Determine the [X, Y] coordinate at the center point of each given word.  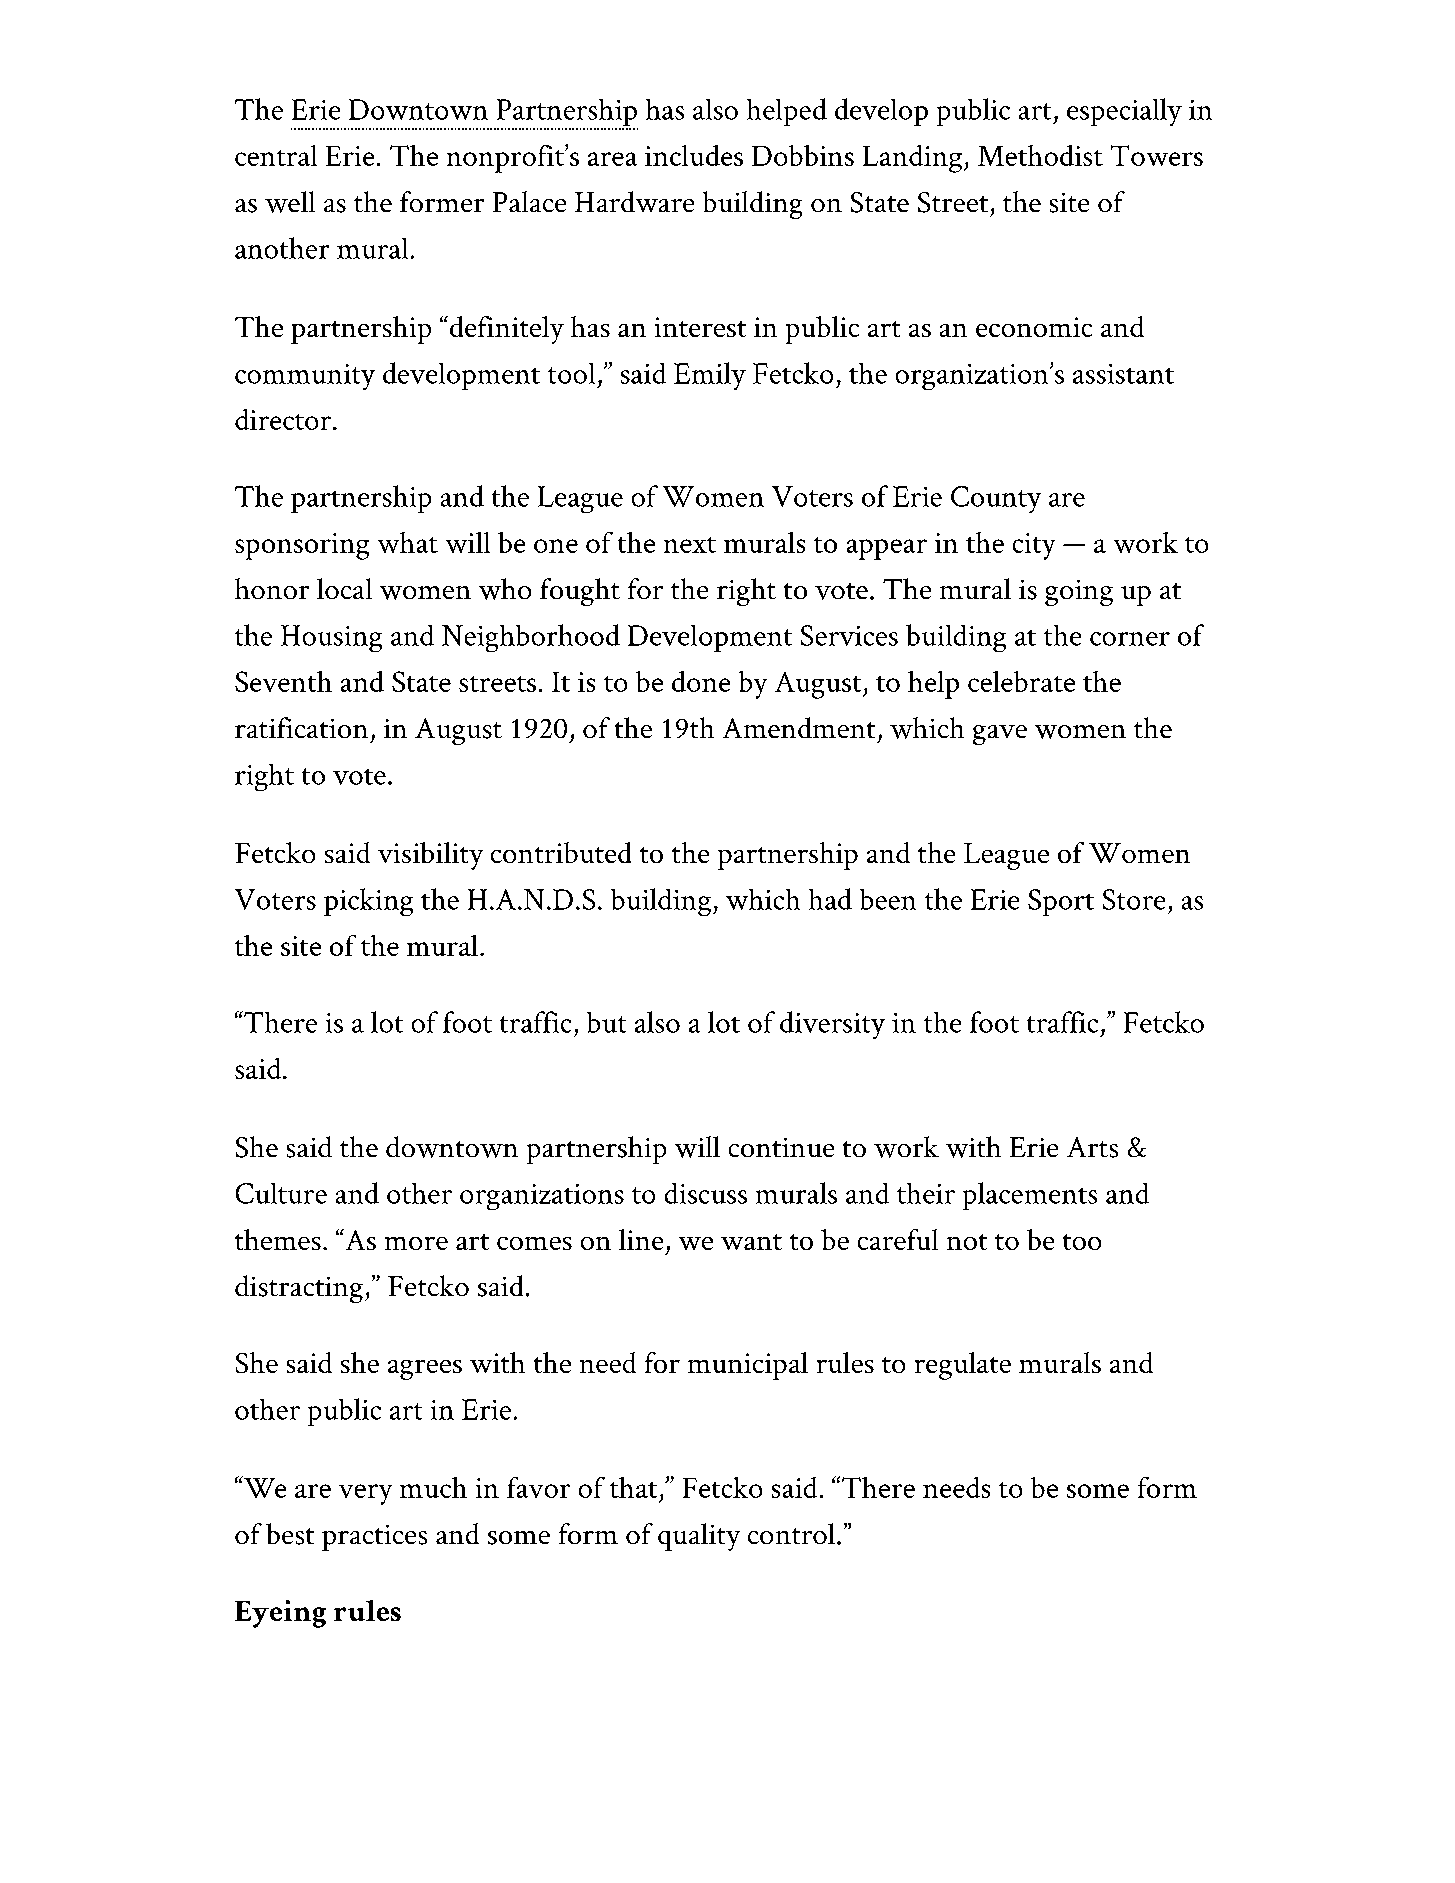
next [690, 545]
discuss [706, 1193]
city [1034, 546]
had [830, 899]
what [408, 542]
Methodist [1040, 155]
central [276, 155]
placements [1030, 1196]
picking [368, 902]
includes [694, 155]
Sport [1061, 902]
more [416, 1243]
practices [374, 1538]
